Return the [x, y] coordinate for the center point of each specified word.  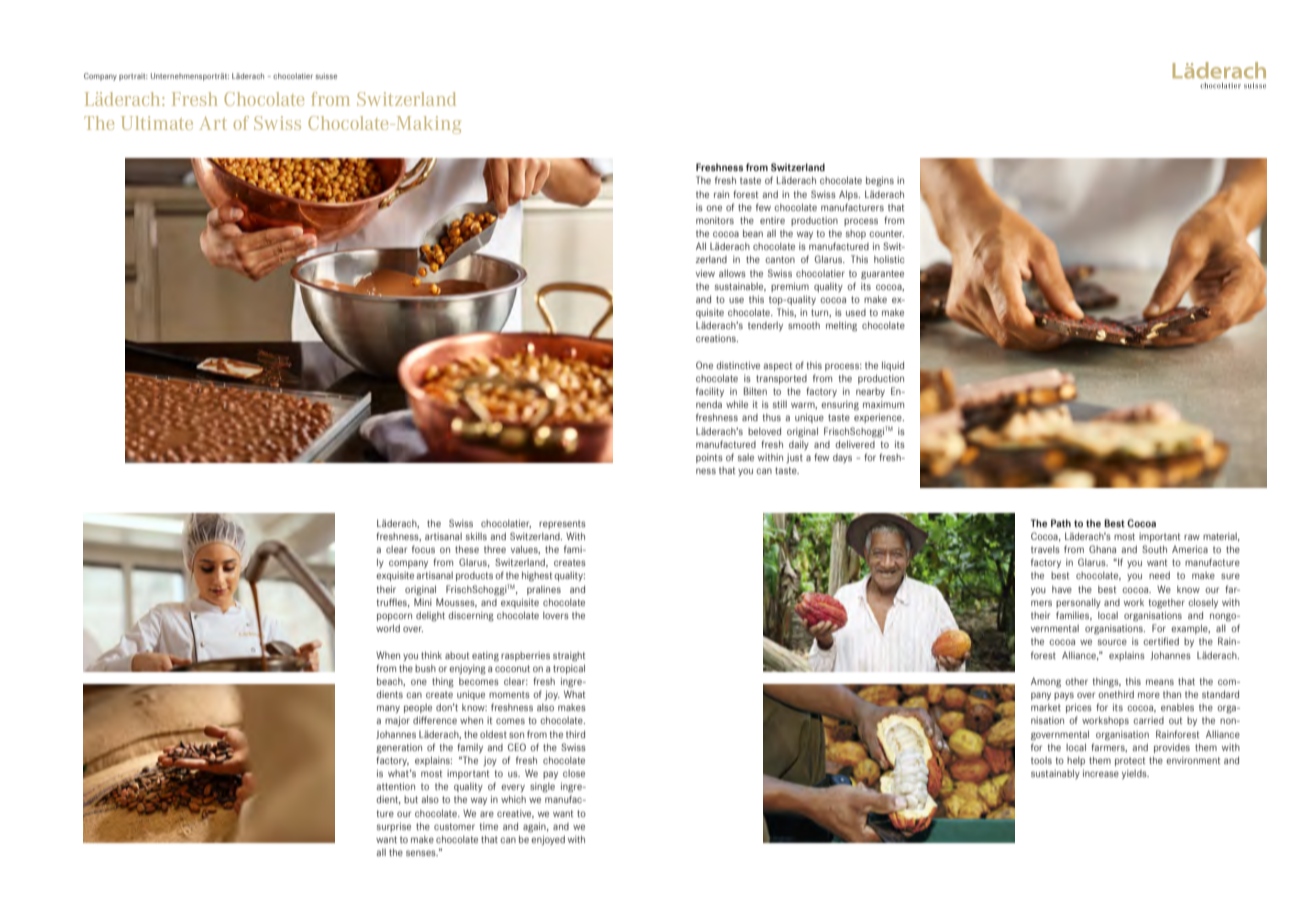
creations [717, 338]
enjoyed [548, 840]
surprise [394, 827]
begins [880, 181]
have [1062, 589]
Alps [849, 195]
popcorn [394, 617]
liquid [893, 366]
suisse [326, 76]
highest [537, 576]
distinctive [738, 365]
